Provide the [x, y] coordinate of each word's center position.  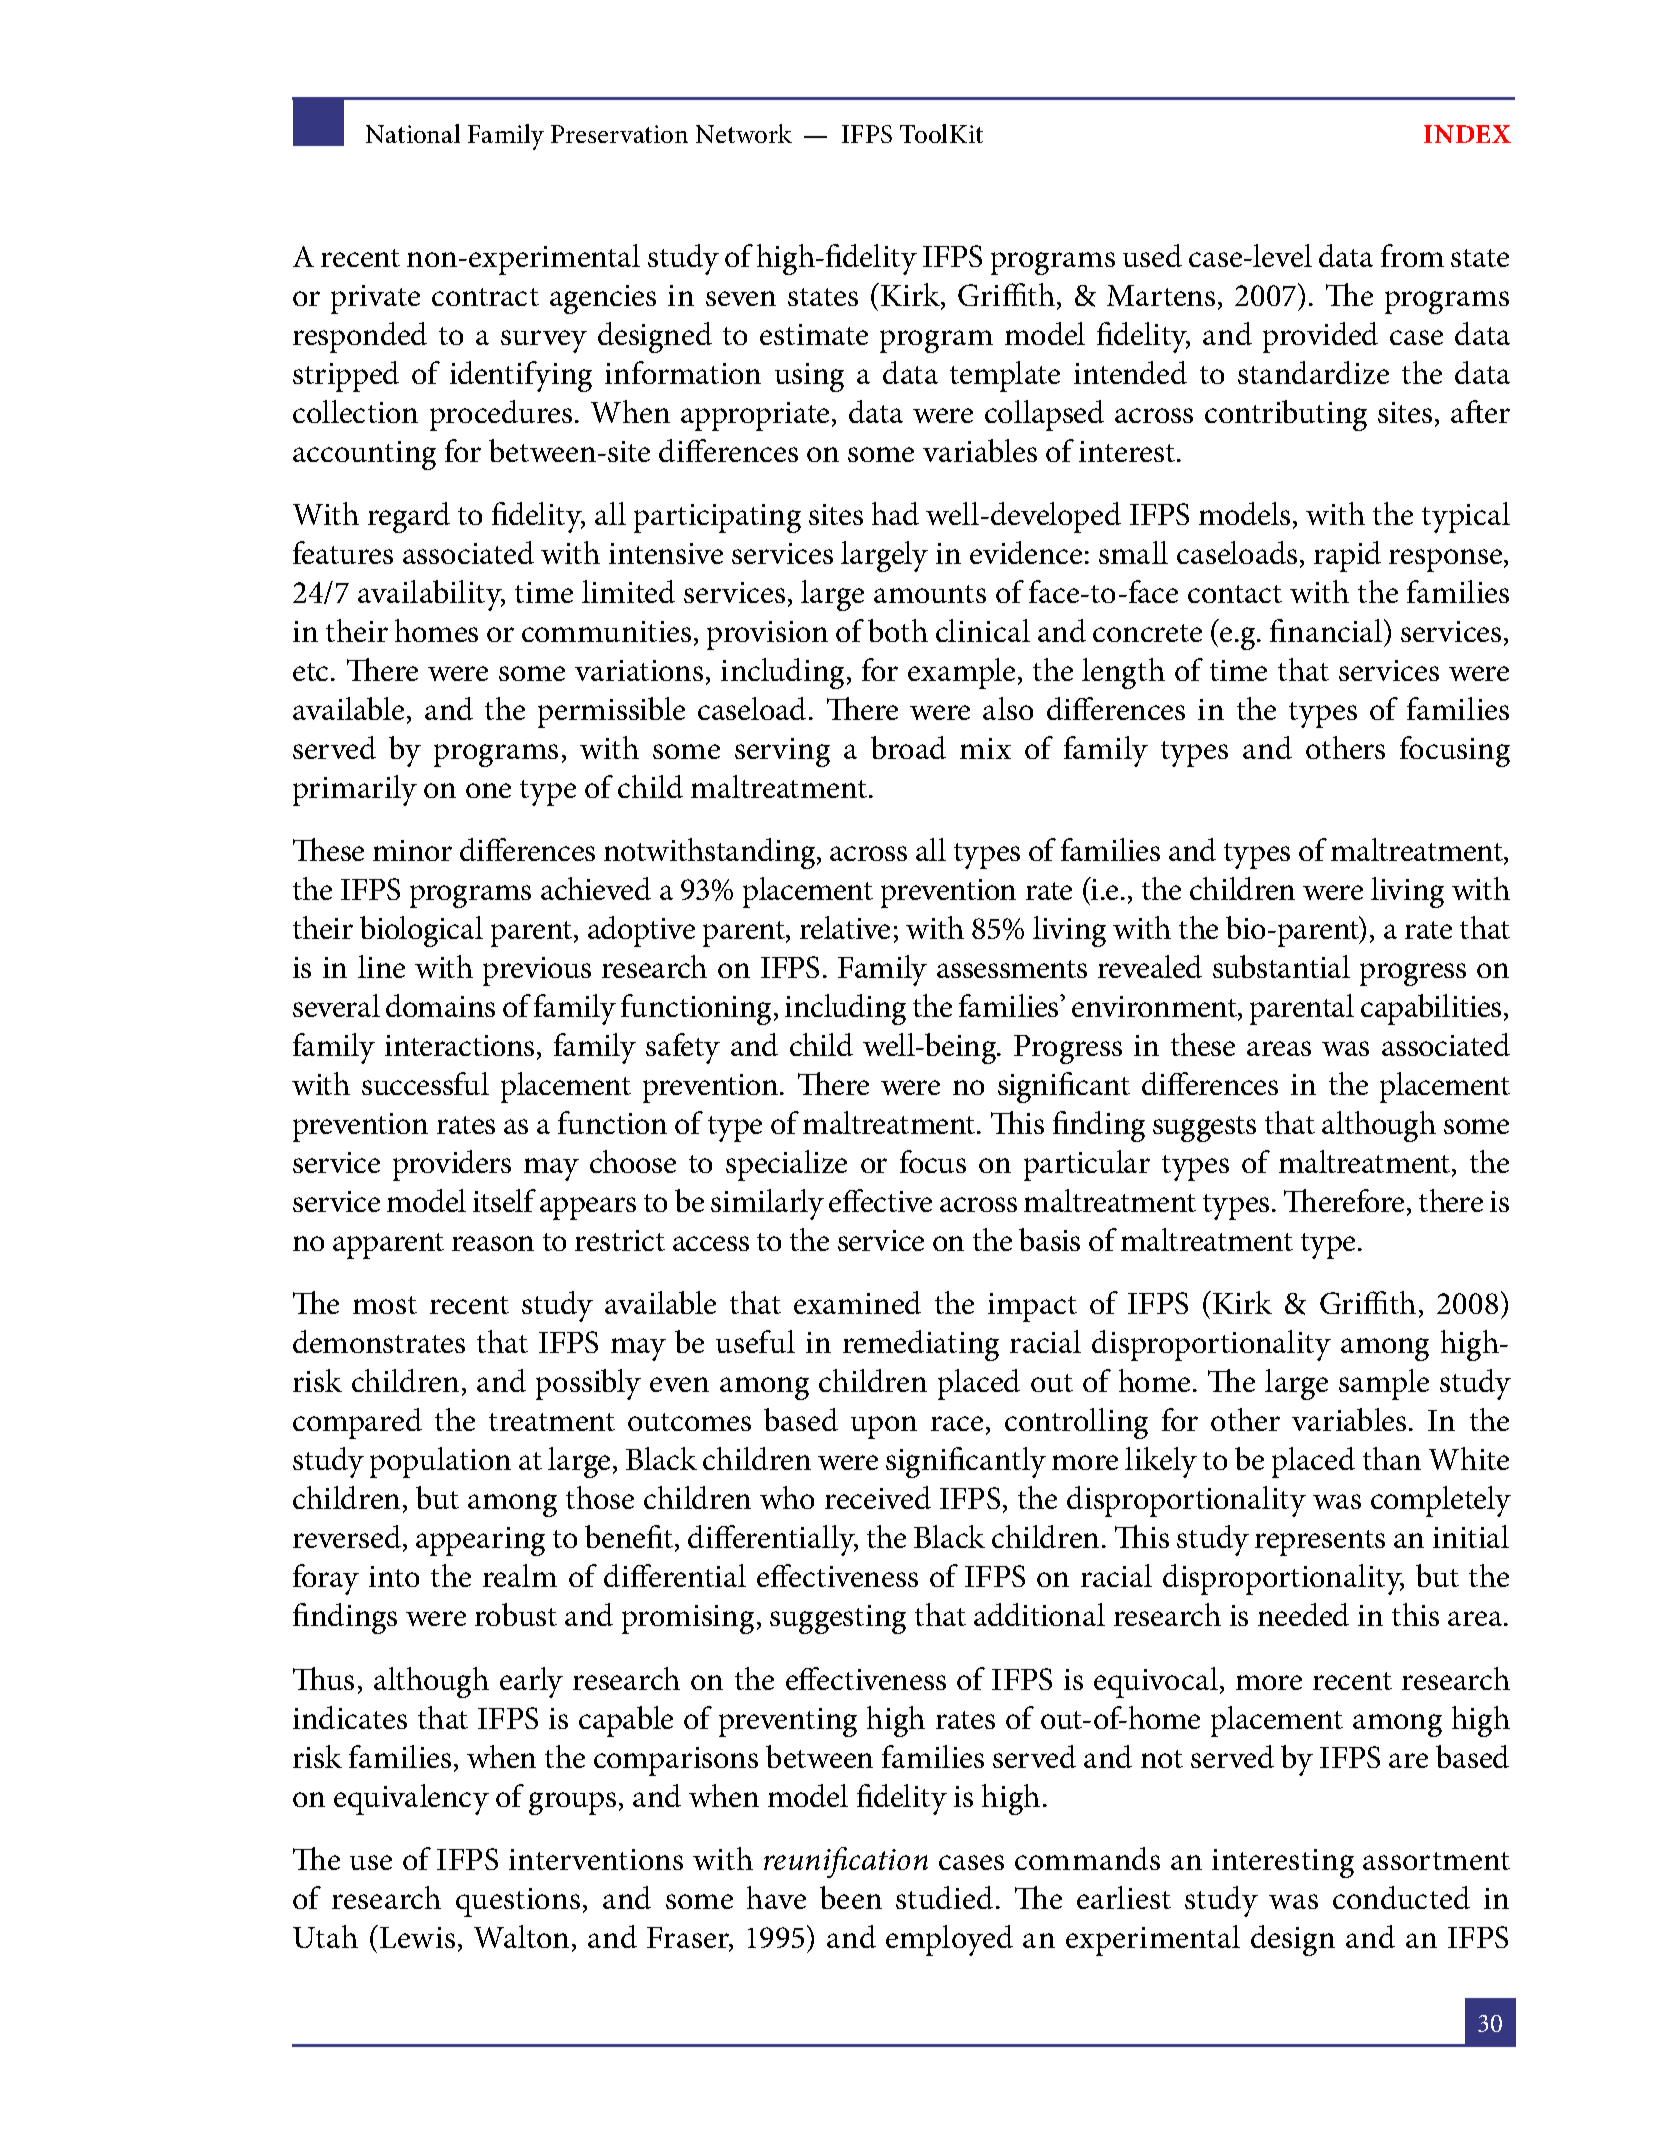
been [851, 1897]
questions [518, 1902]
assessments [1012, 969]
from [1412, 255]
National [413, 133]
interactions [459, 1045]
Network [744, 133]
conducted [1401, 1897]
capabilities [1431, 1009]
